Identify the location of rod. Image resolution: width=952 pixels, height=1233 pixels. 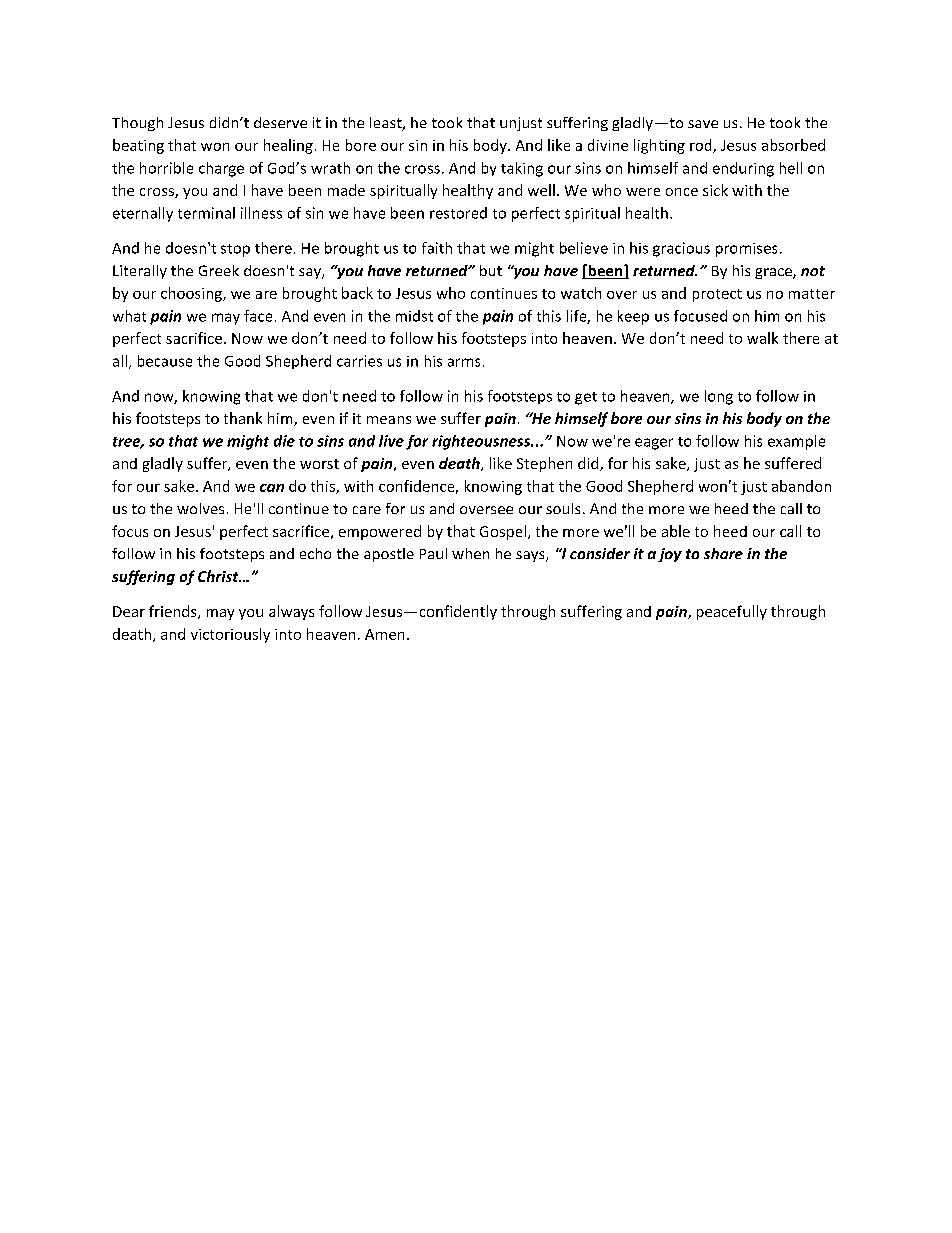
(702, 146).
